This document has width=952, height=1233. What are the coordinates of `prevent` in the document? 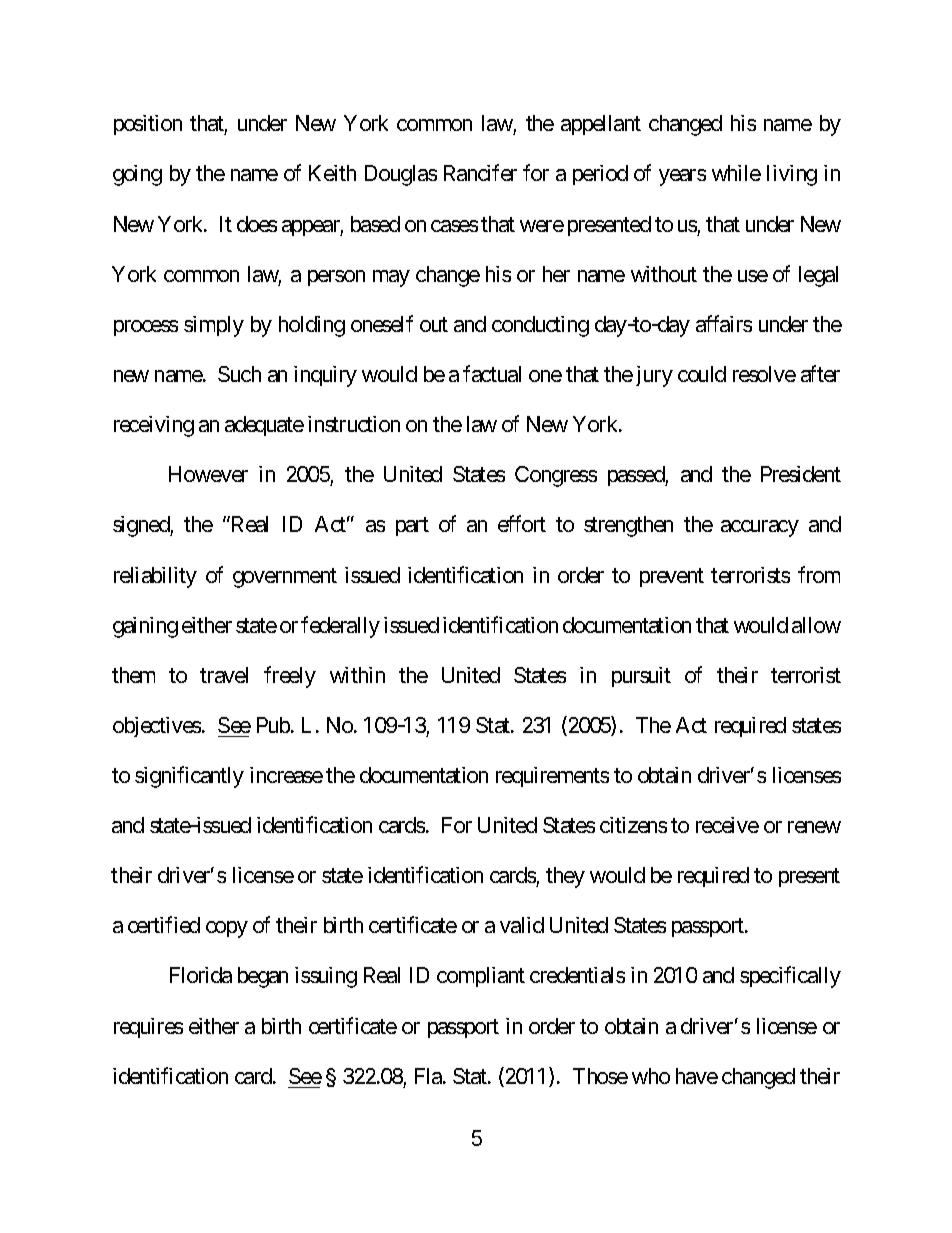 It's located at (672, 577).
